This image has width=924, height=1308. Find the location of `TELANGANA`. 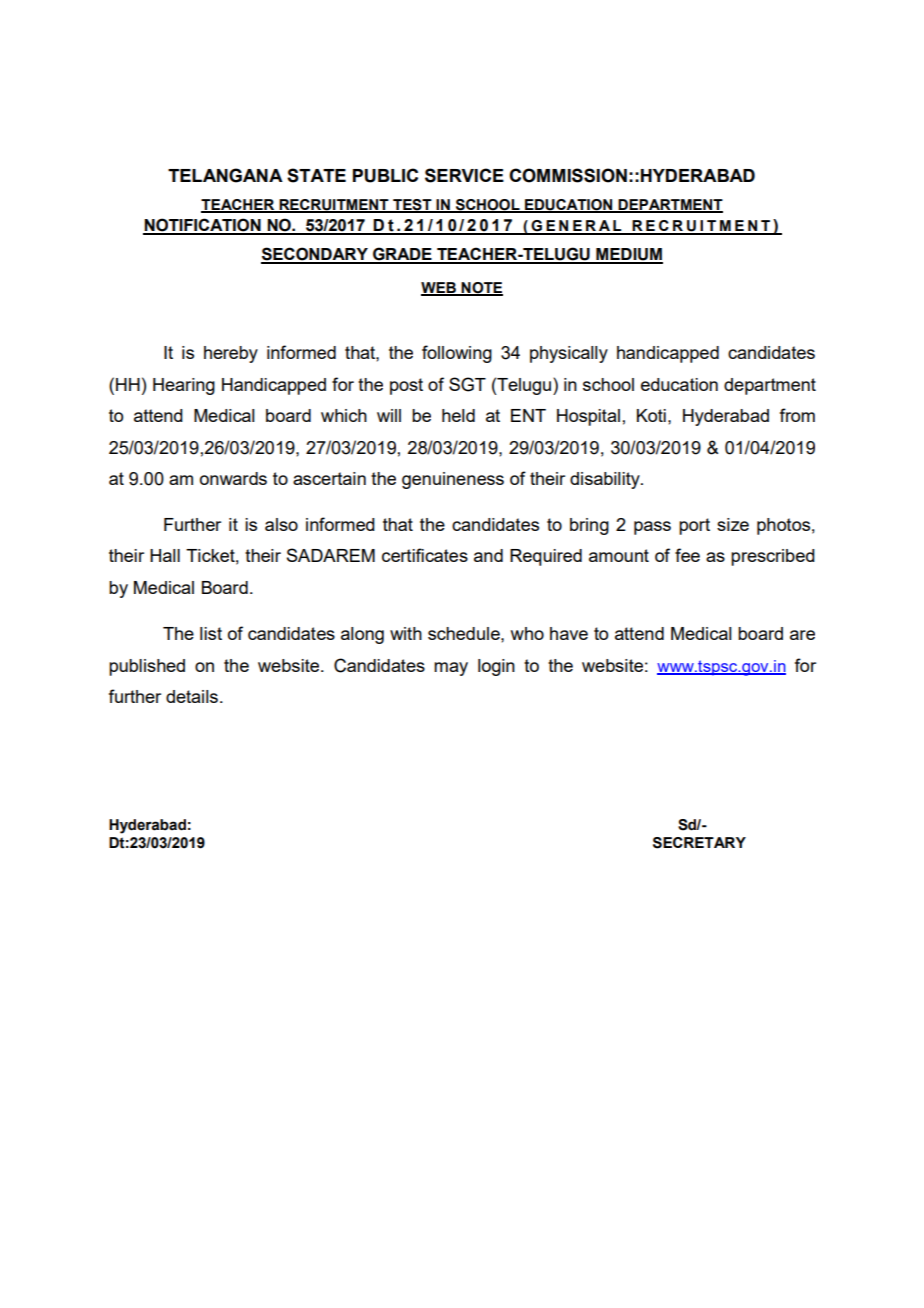

TELANGANA is located at coordinates (225, 175).
